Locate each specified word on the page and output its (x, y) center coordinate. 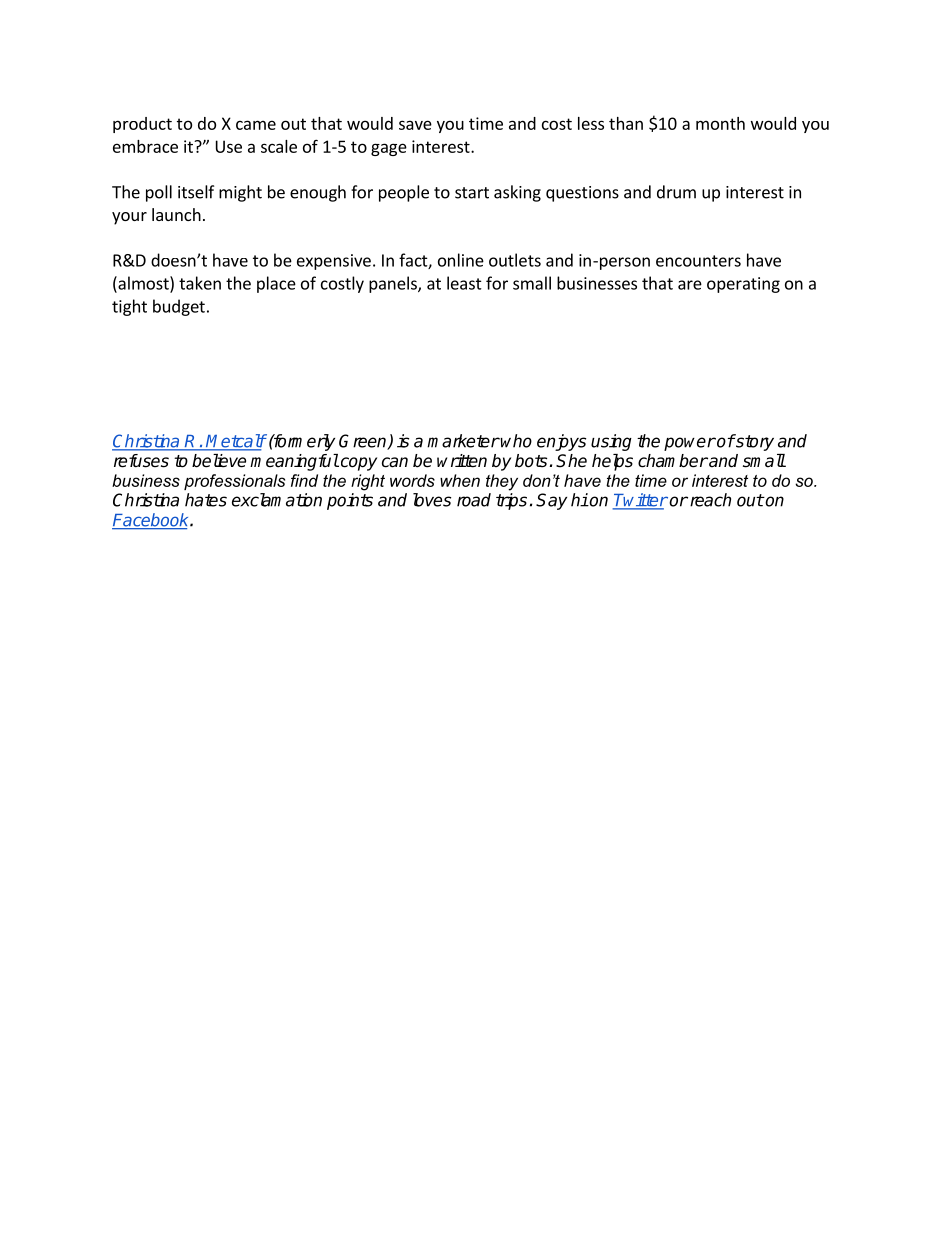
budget (179, 307)
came (256, 125)
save (415, 125)
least (464, 283)
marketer (463, 441)
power (690, 444)
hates (206, 500)
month (720, 123)
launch (176, 214)
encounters (698, 261)
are (690, 285)
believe (219, 461)
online (461, 260)
